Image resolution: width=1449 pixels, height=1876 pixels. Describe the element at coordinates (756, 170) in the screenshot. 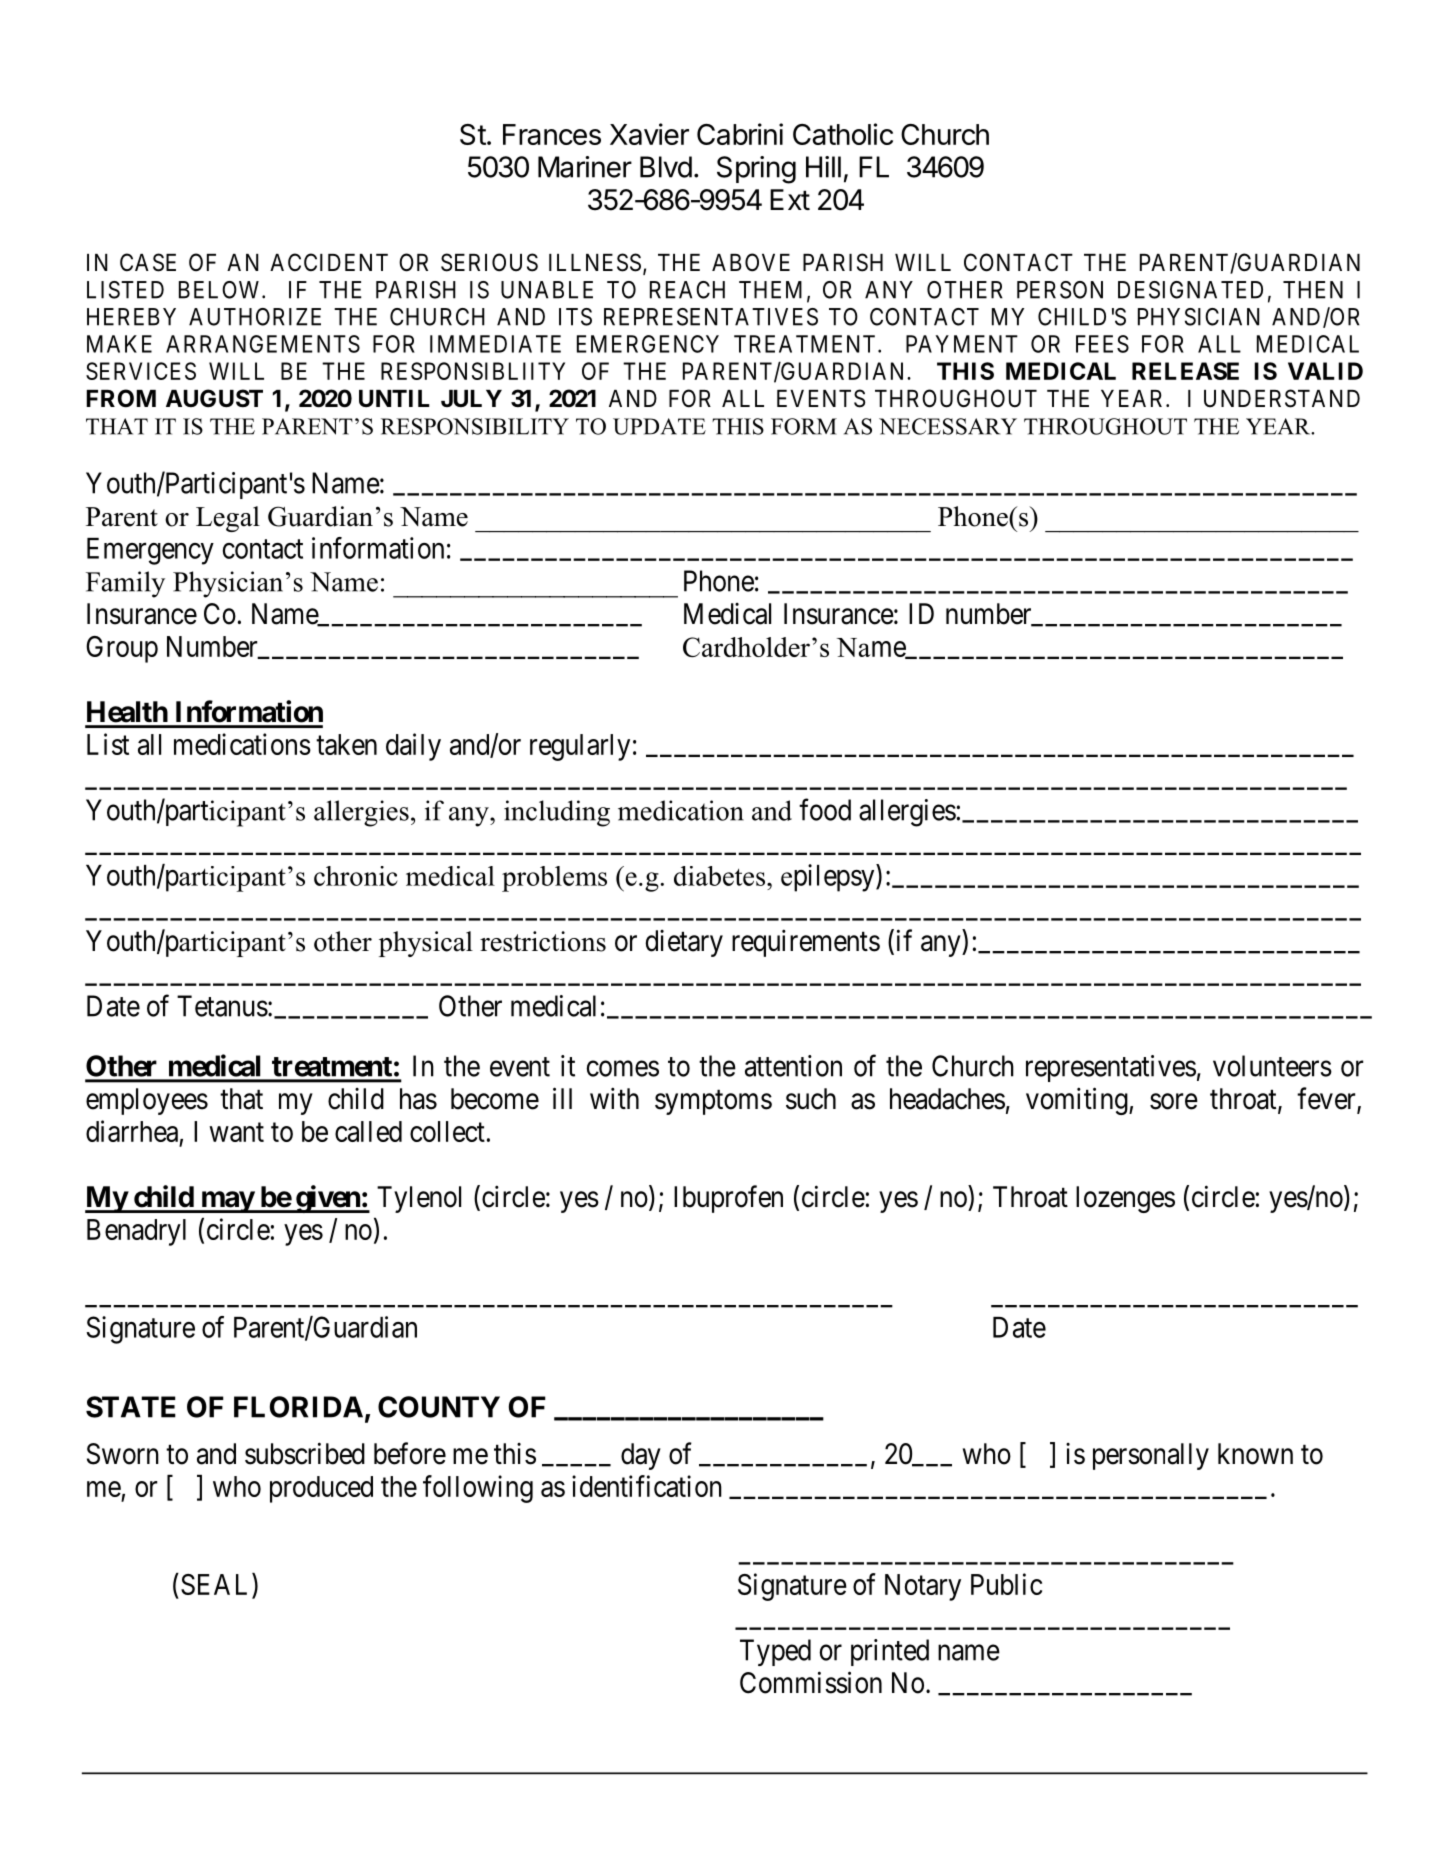

I see `Spring` at that location.
